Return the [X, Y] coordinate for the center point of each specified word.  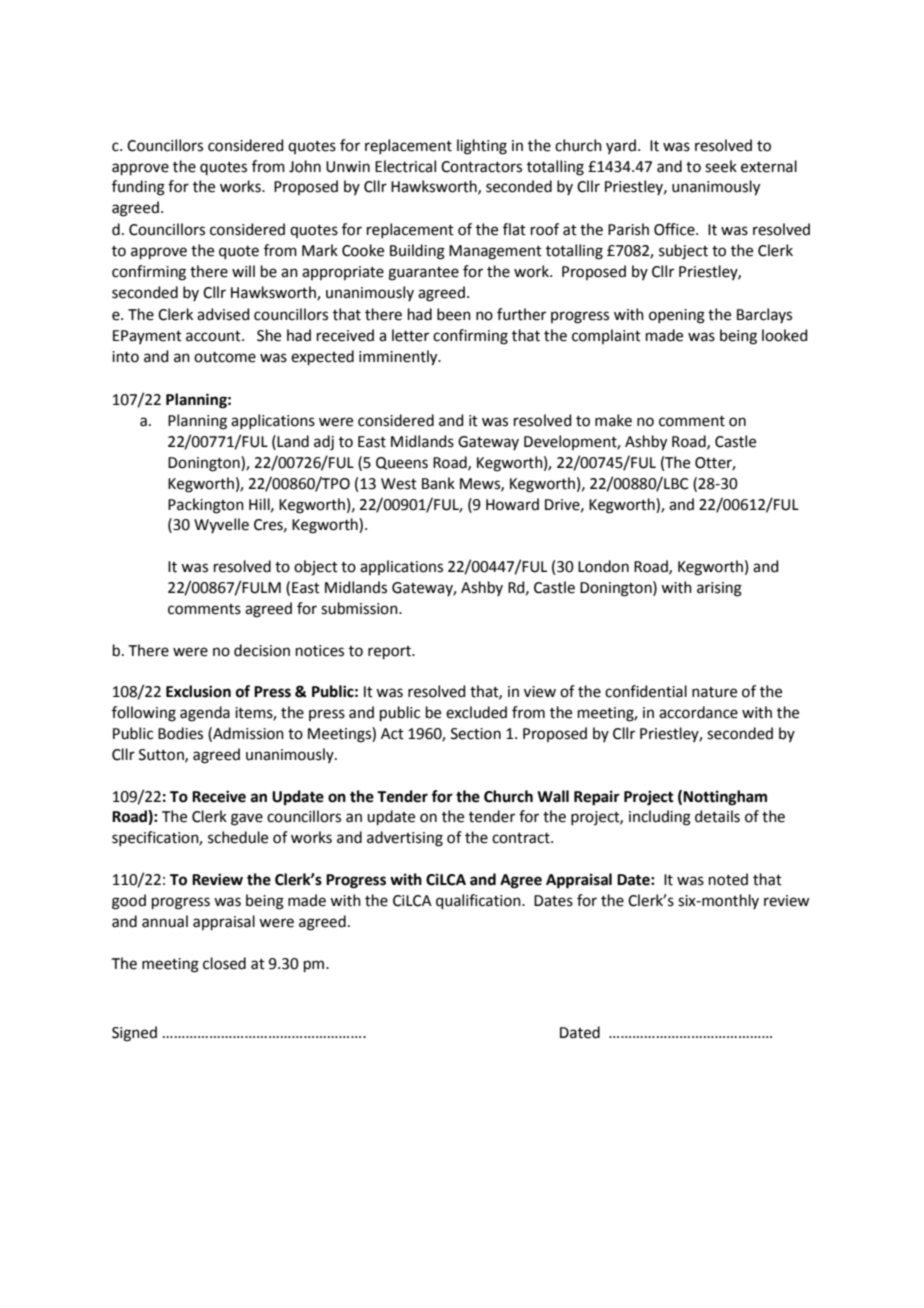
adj [324, 443]
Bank [438, 483]
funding [138, 188]
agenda [205, 714]
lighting [482, 147]
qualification [479, 901]
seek [721, 166]
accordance [698, 712]
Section [476, 734]
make [613, 420]
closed [224, 963]
